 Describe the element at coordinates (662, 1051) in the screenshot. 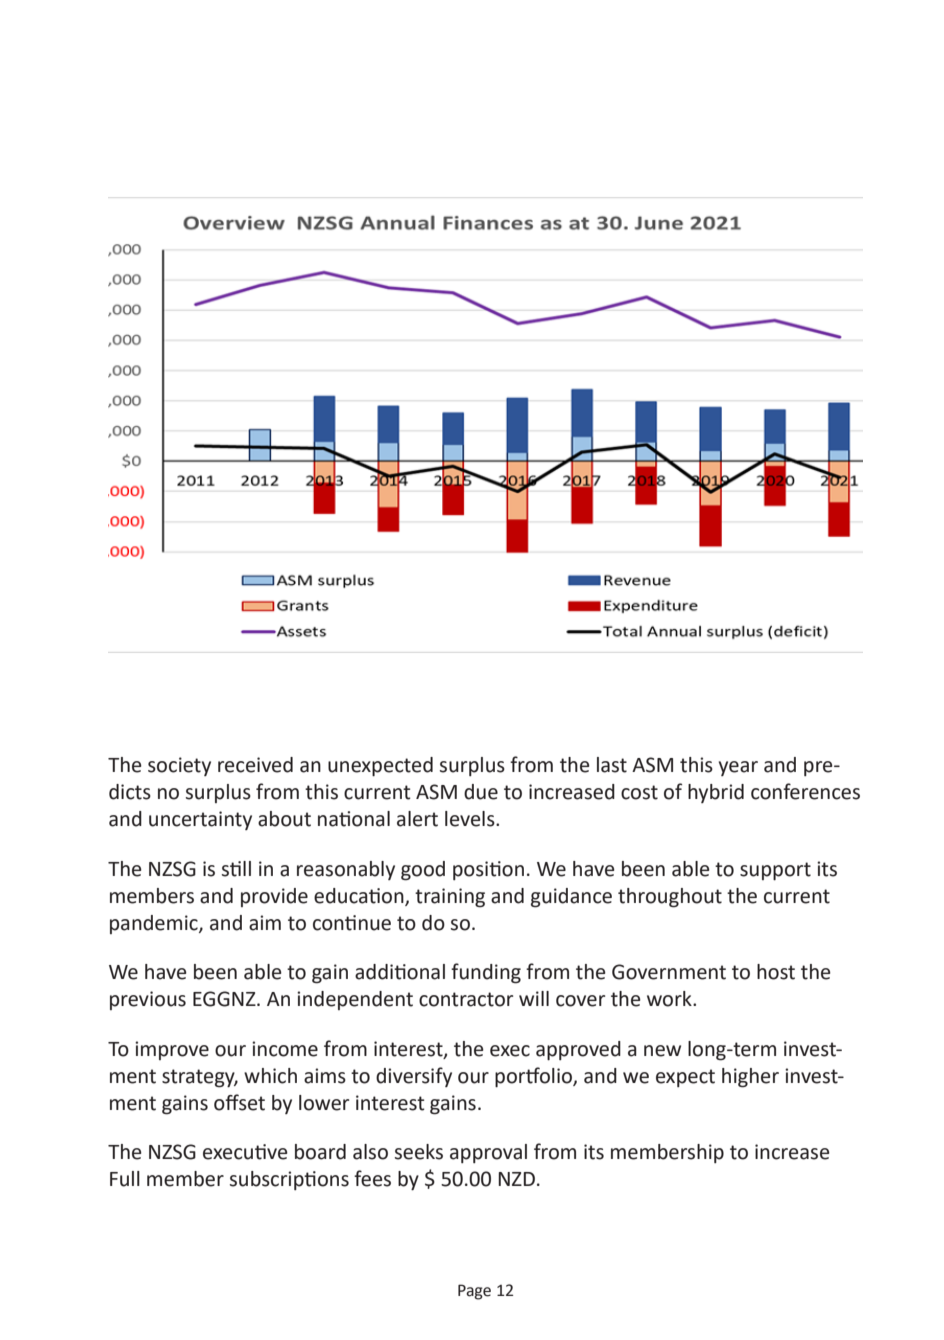

I see `new` at that location.
